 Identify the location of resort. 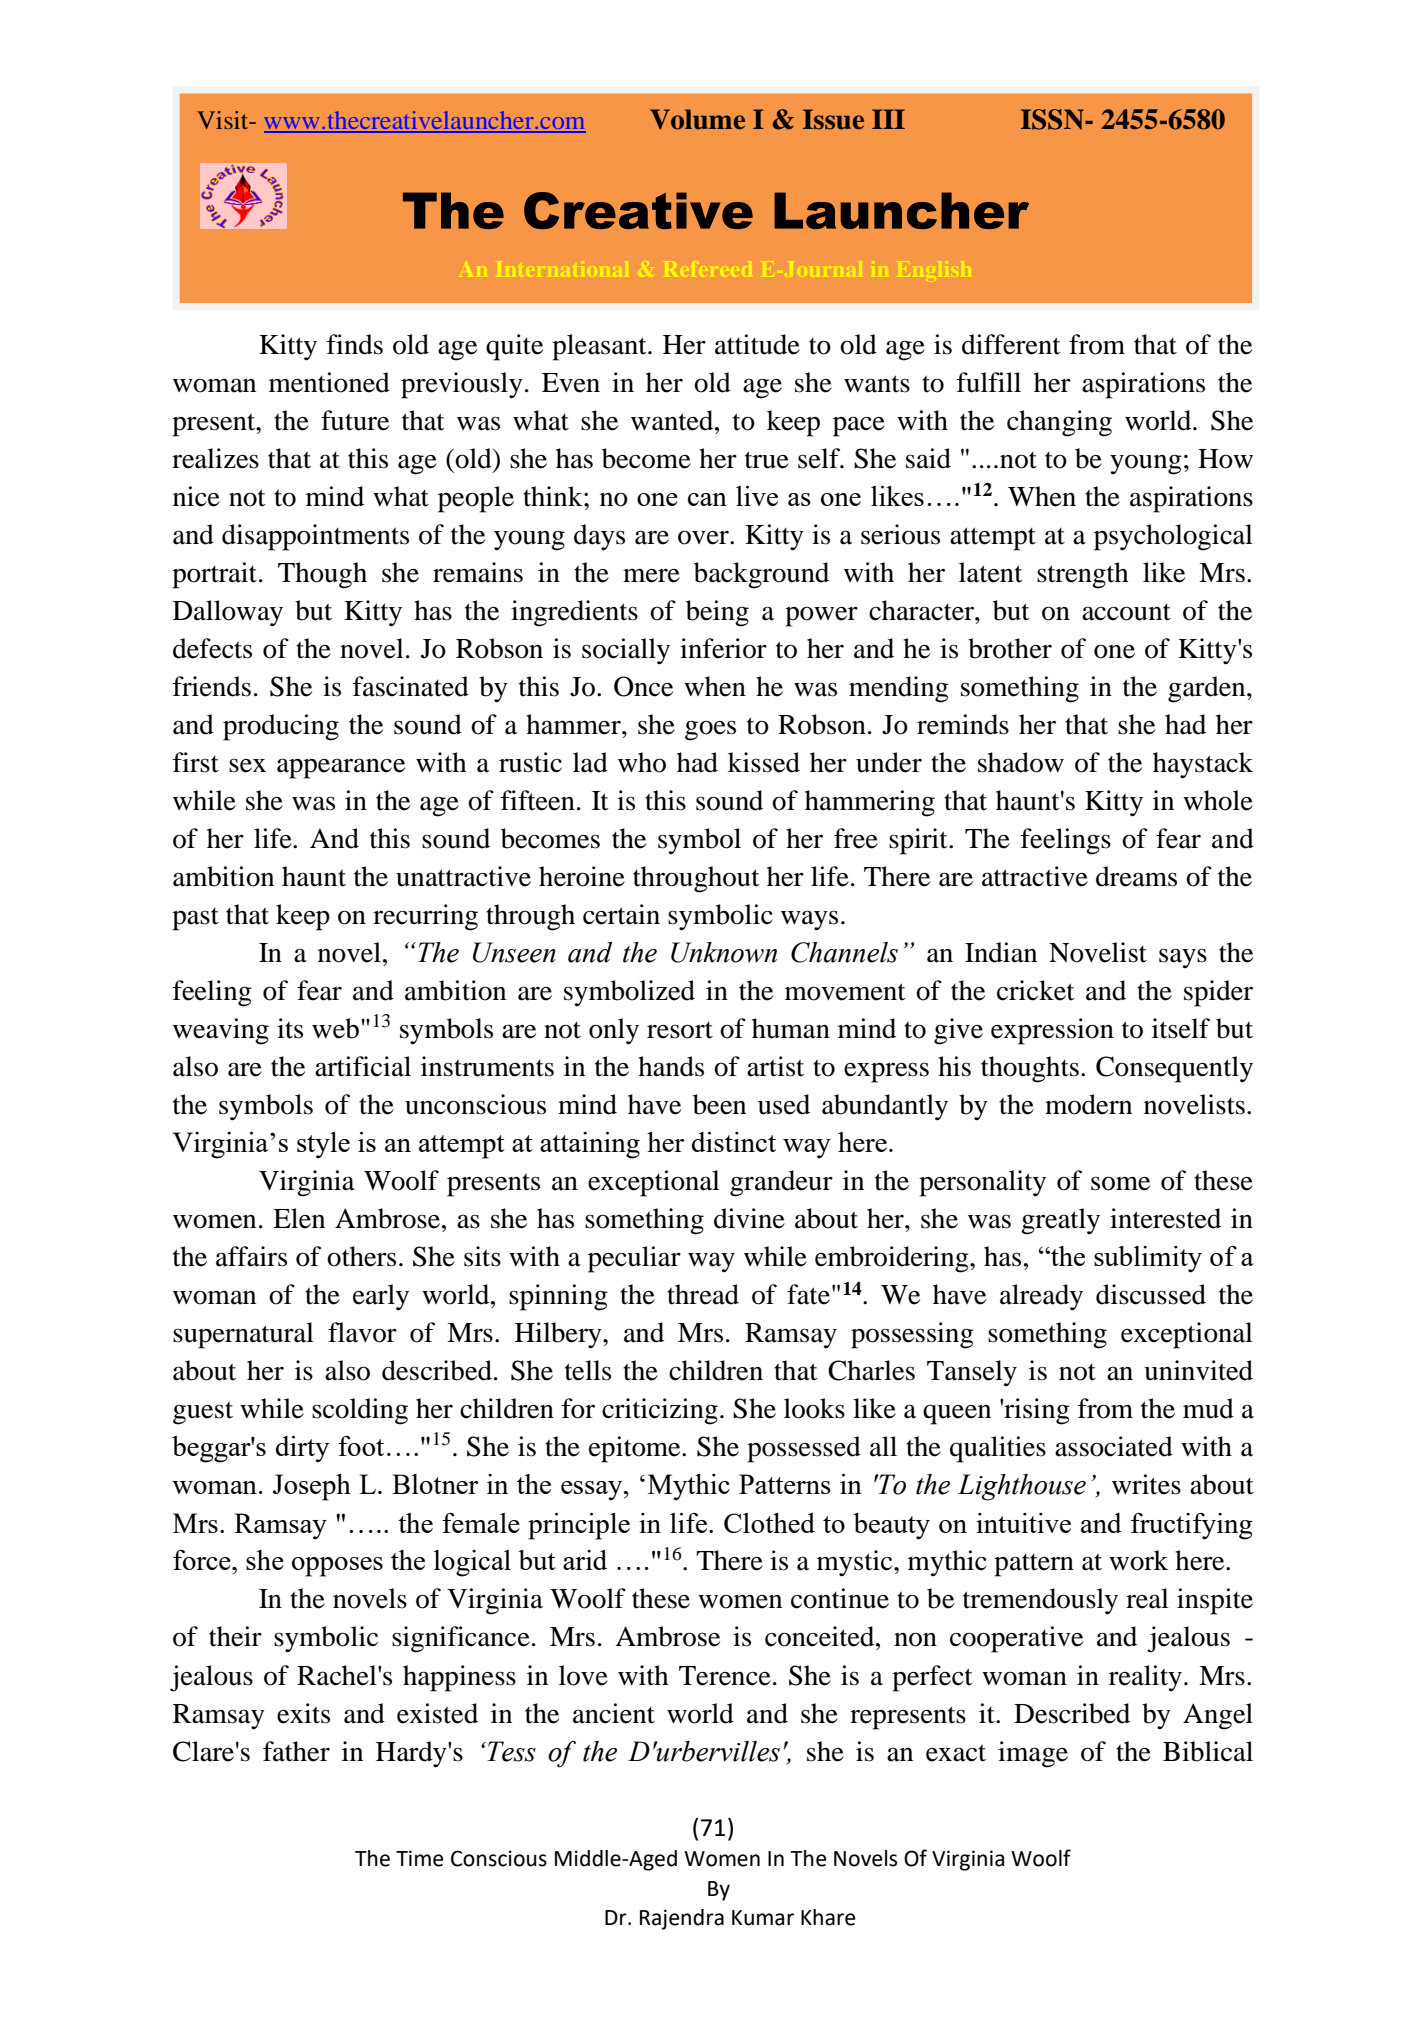
(680, 1030).
